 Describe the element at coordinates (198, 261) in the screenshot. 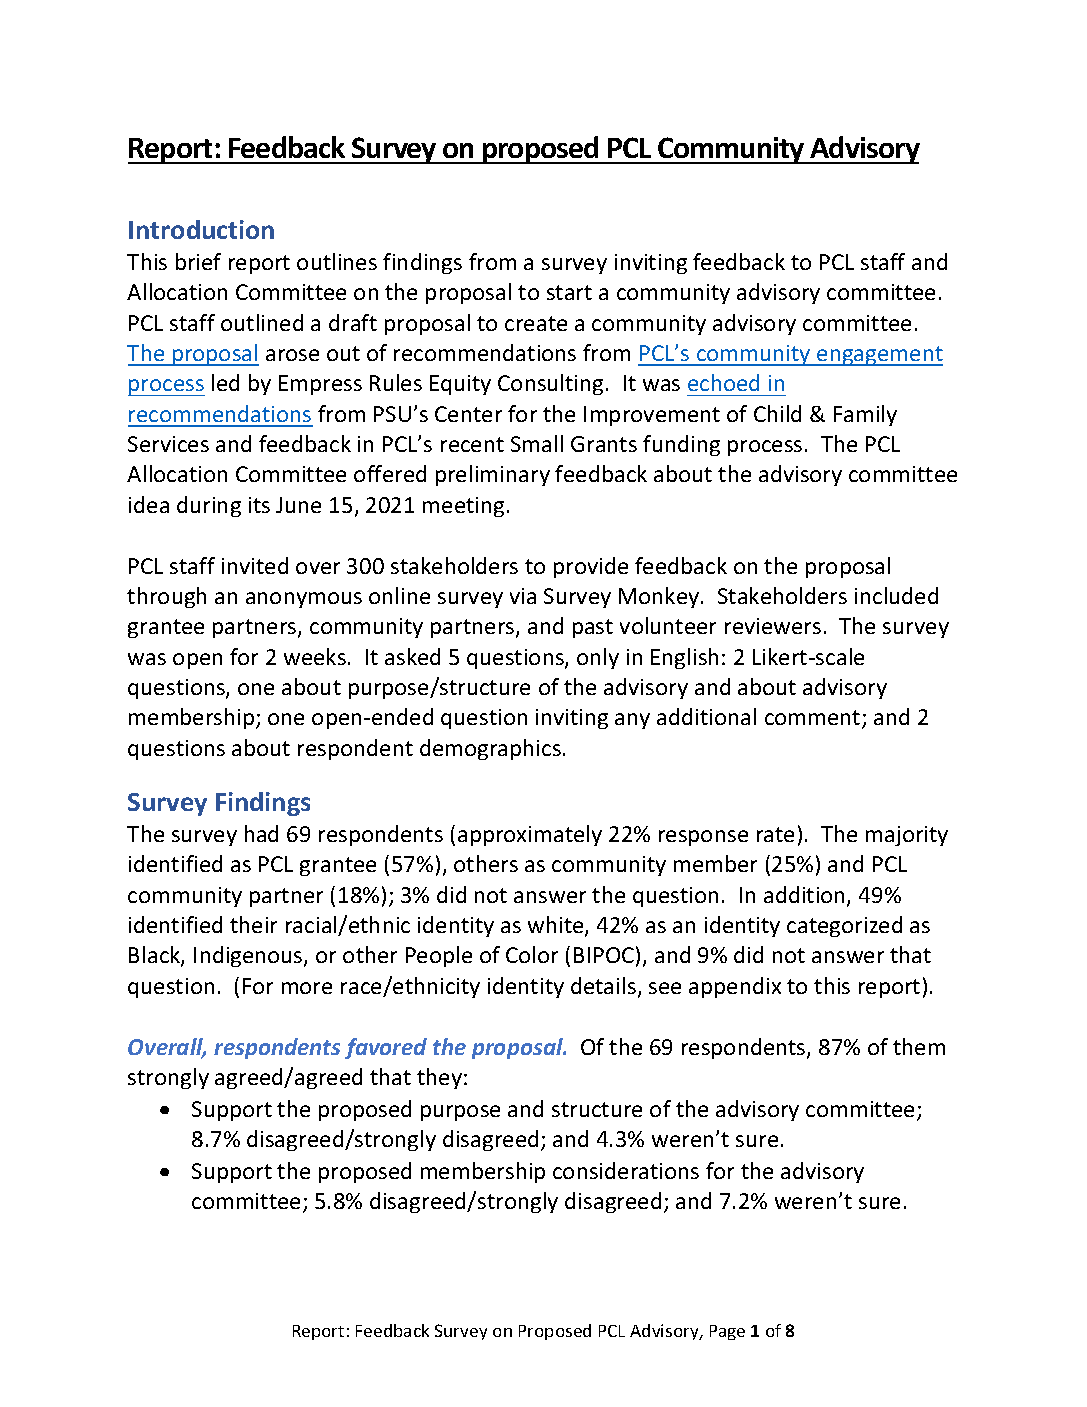

I see `brief` at that location.
